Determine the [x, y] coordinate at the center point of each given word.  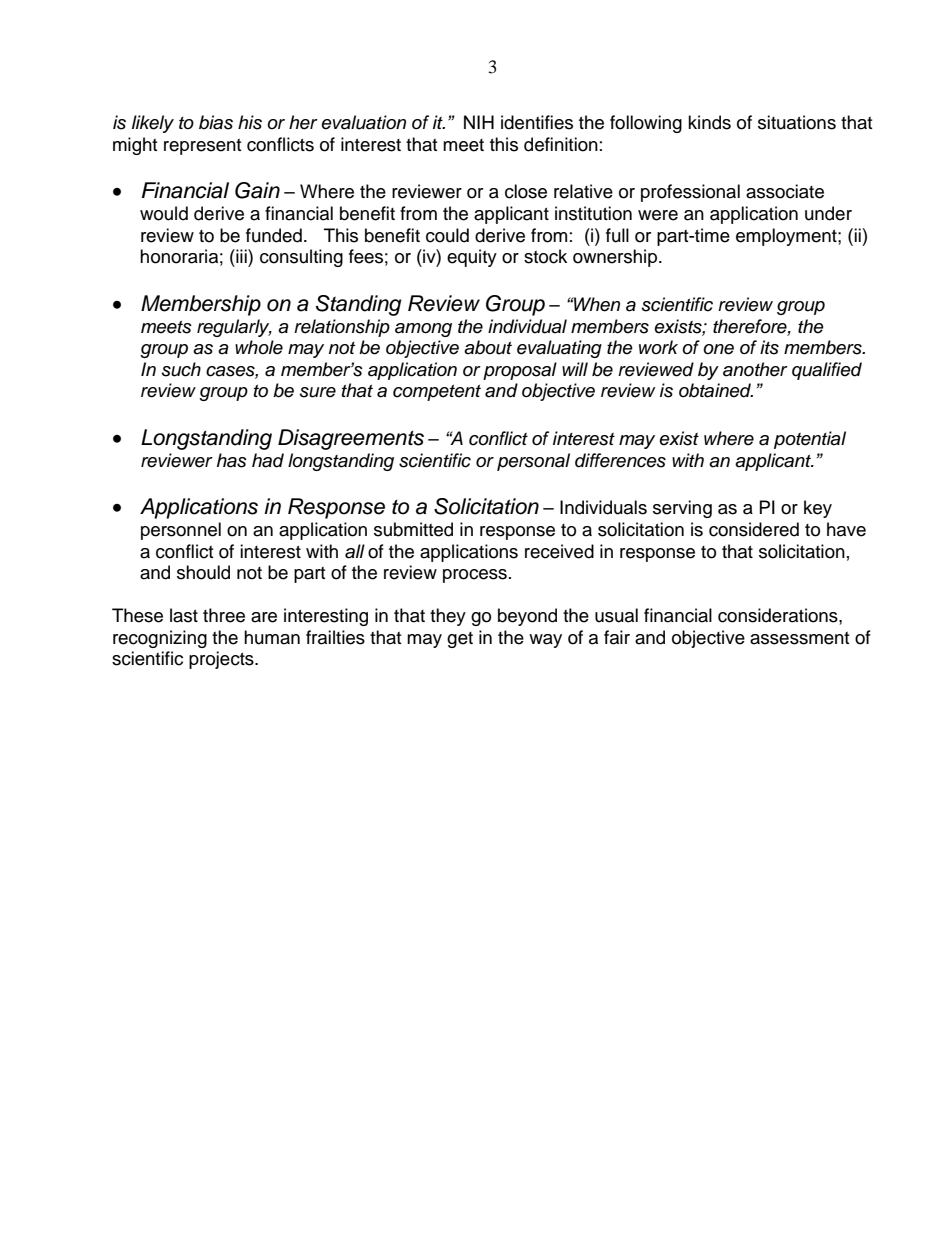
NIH [479, 122]
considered [754, 529]
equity [472, 258]
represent [202, 147]
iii [241, 256]
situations [797, 122]
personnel [181, 531]
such [181, 369]
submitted [413, 529]
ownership [615, 258]
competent [437, 393]
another [755, 369]
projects [222, 660]
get [460, 640]
